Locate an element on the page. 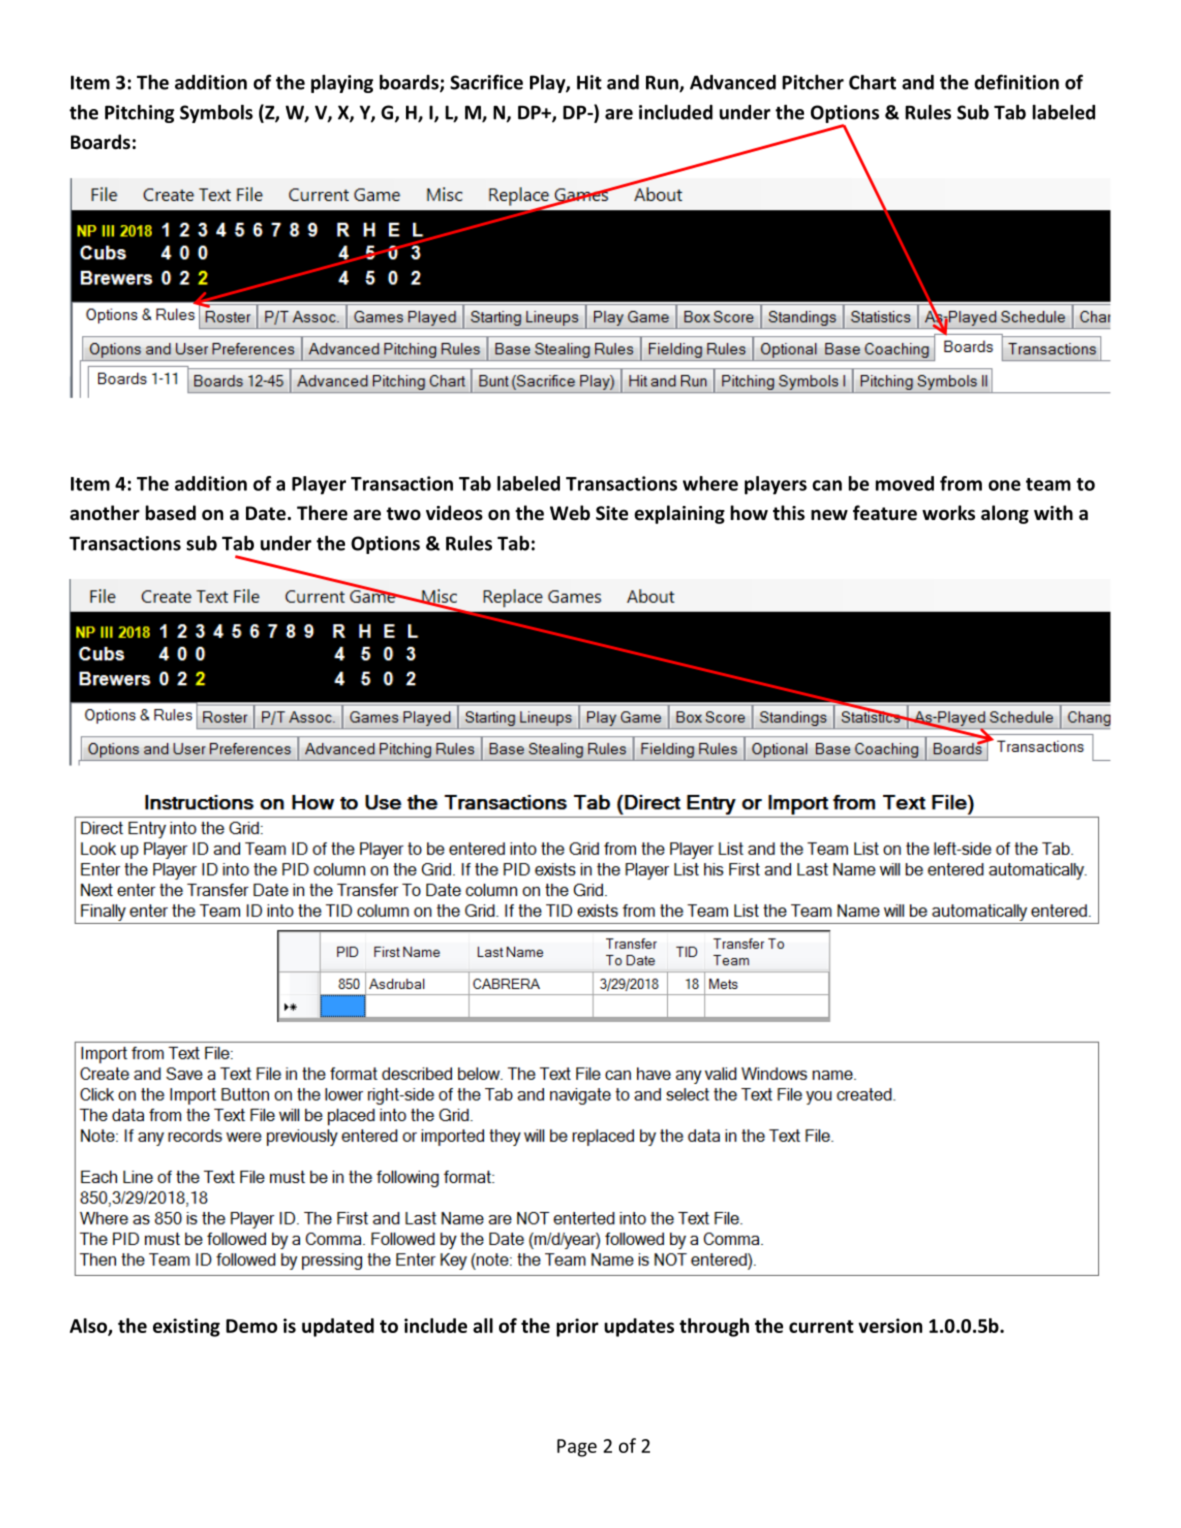 This image has height=1528, width=1181. existing is located at coordinates (186, 1327).
